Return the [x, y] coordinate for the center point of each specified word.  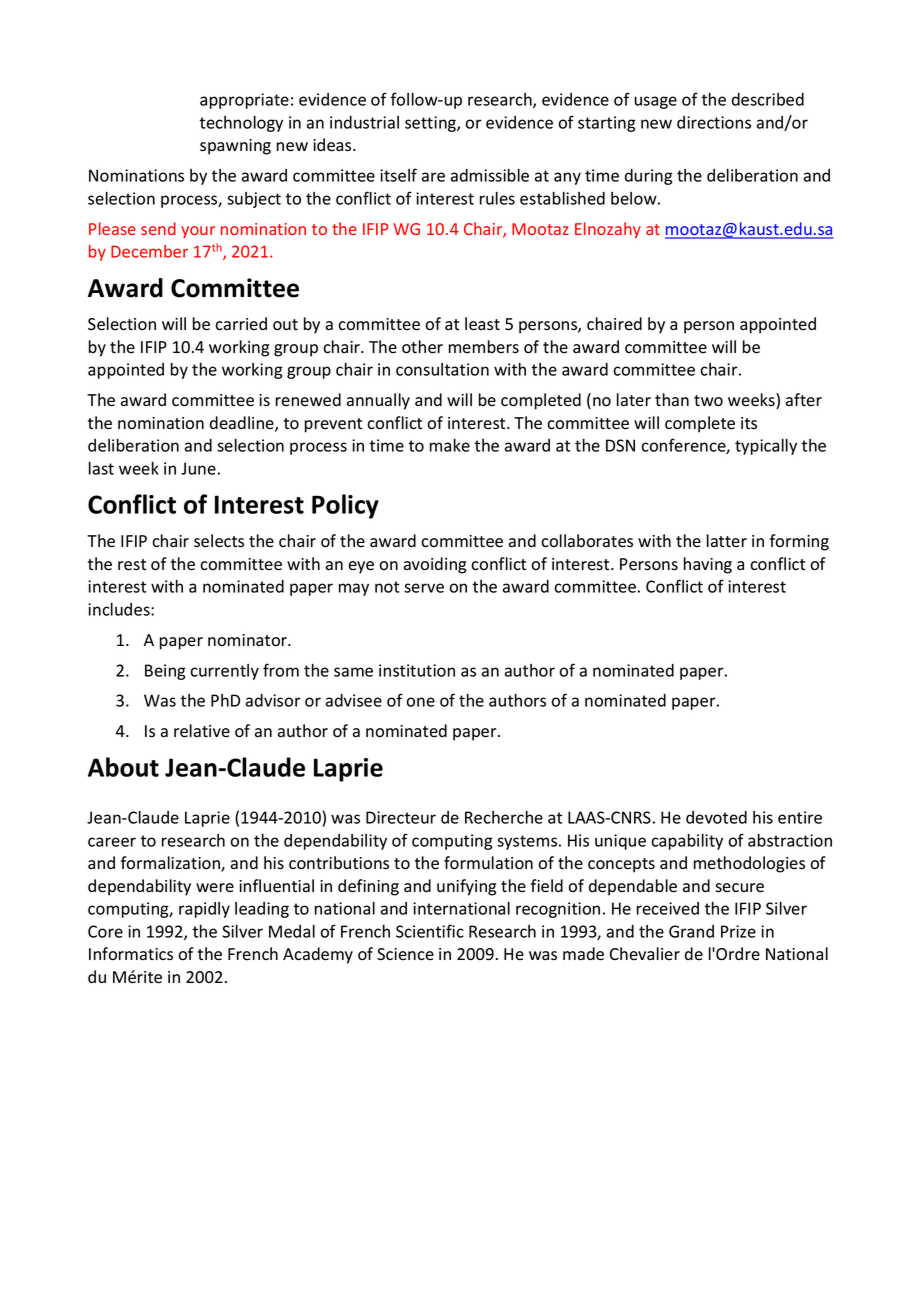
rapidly [204, 910]
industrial [364, 122]
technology [241, 124]
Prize [738, 931]
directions [714, 122]
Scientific [430, 931]
